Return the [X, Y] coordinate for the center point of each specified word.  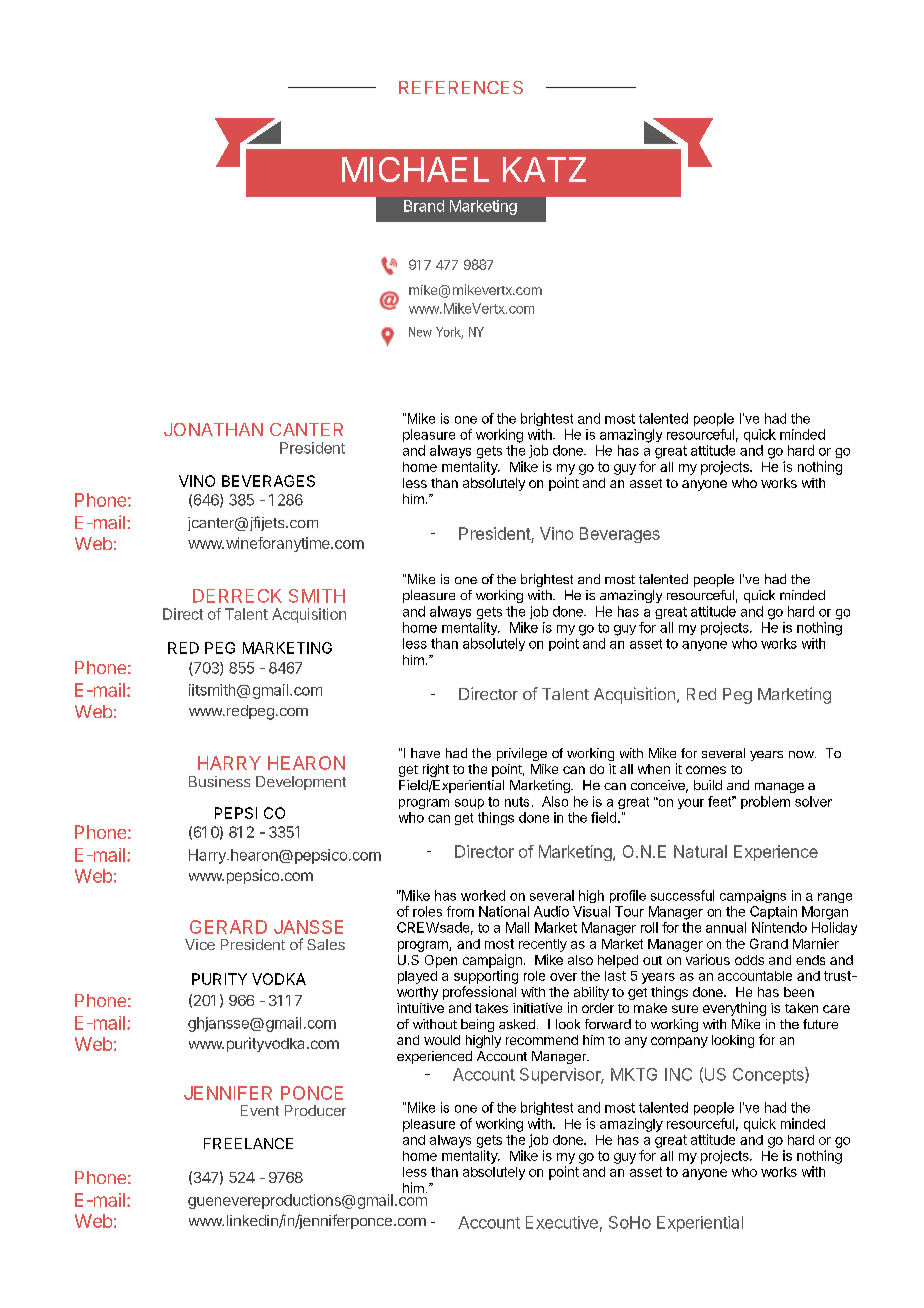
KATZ [544, 169]
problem [765, 802]
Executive [562, 1222]
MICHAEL [415, 169]
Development [301, 783]
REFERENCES [461, 87]
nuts [517, 802]
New [420, 332]
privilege [522, 754]
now [802, 754]
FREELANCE [248, 1143]
